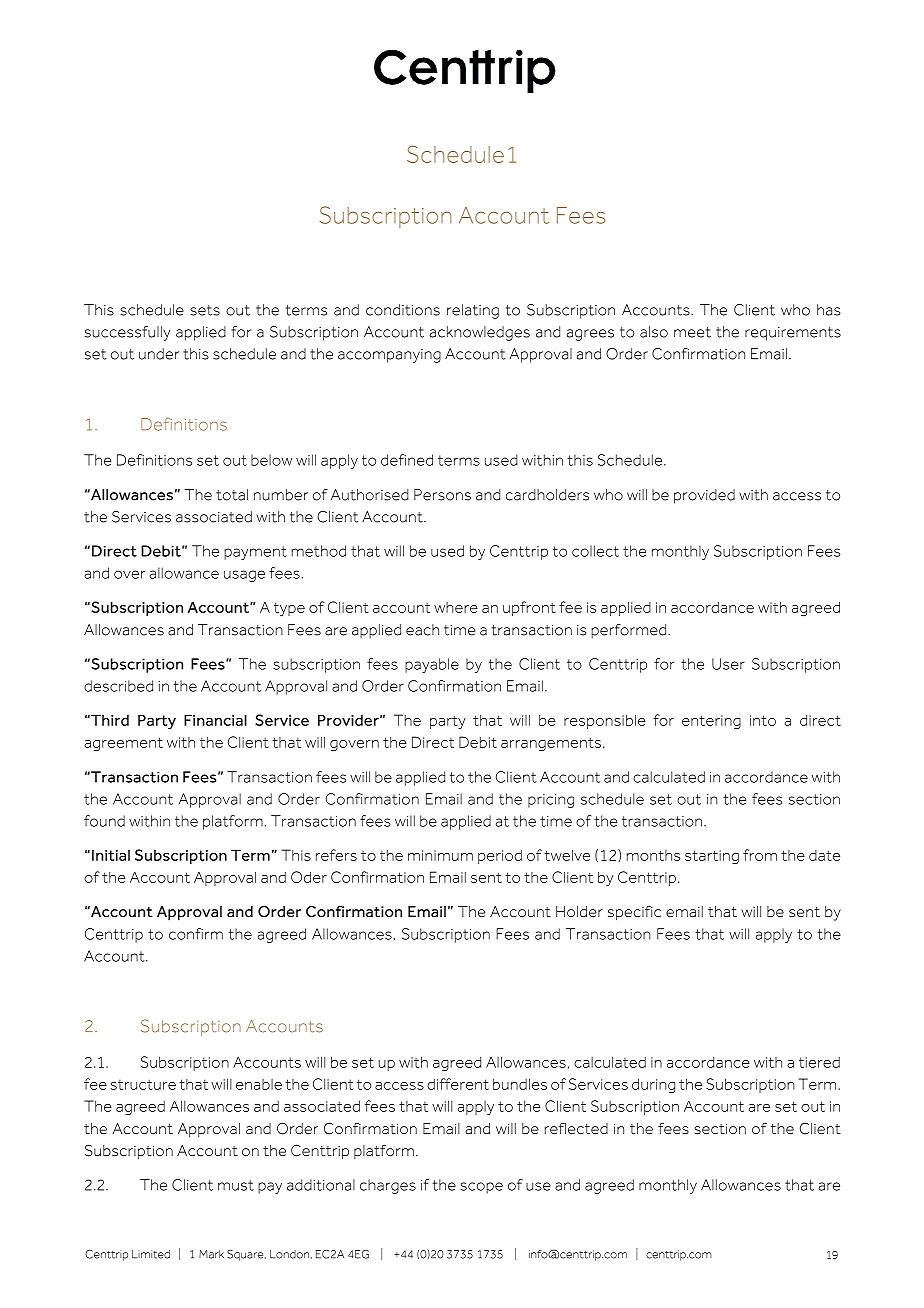 This screenshot has width=924, height=1308. I want to click on scope, so click(482, 1188).
